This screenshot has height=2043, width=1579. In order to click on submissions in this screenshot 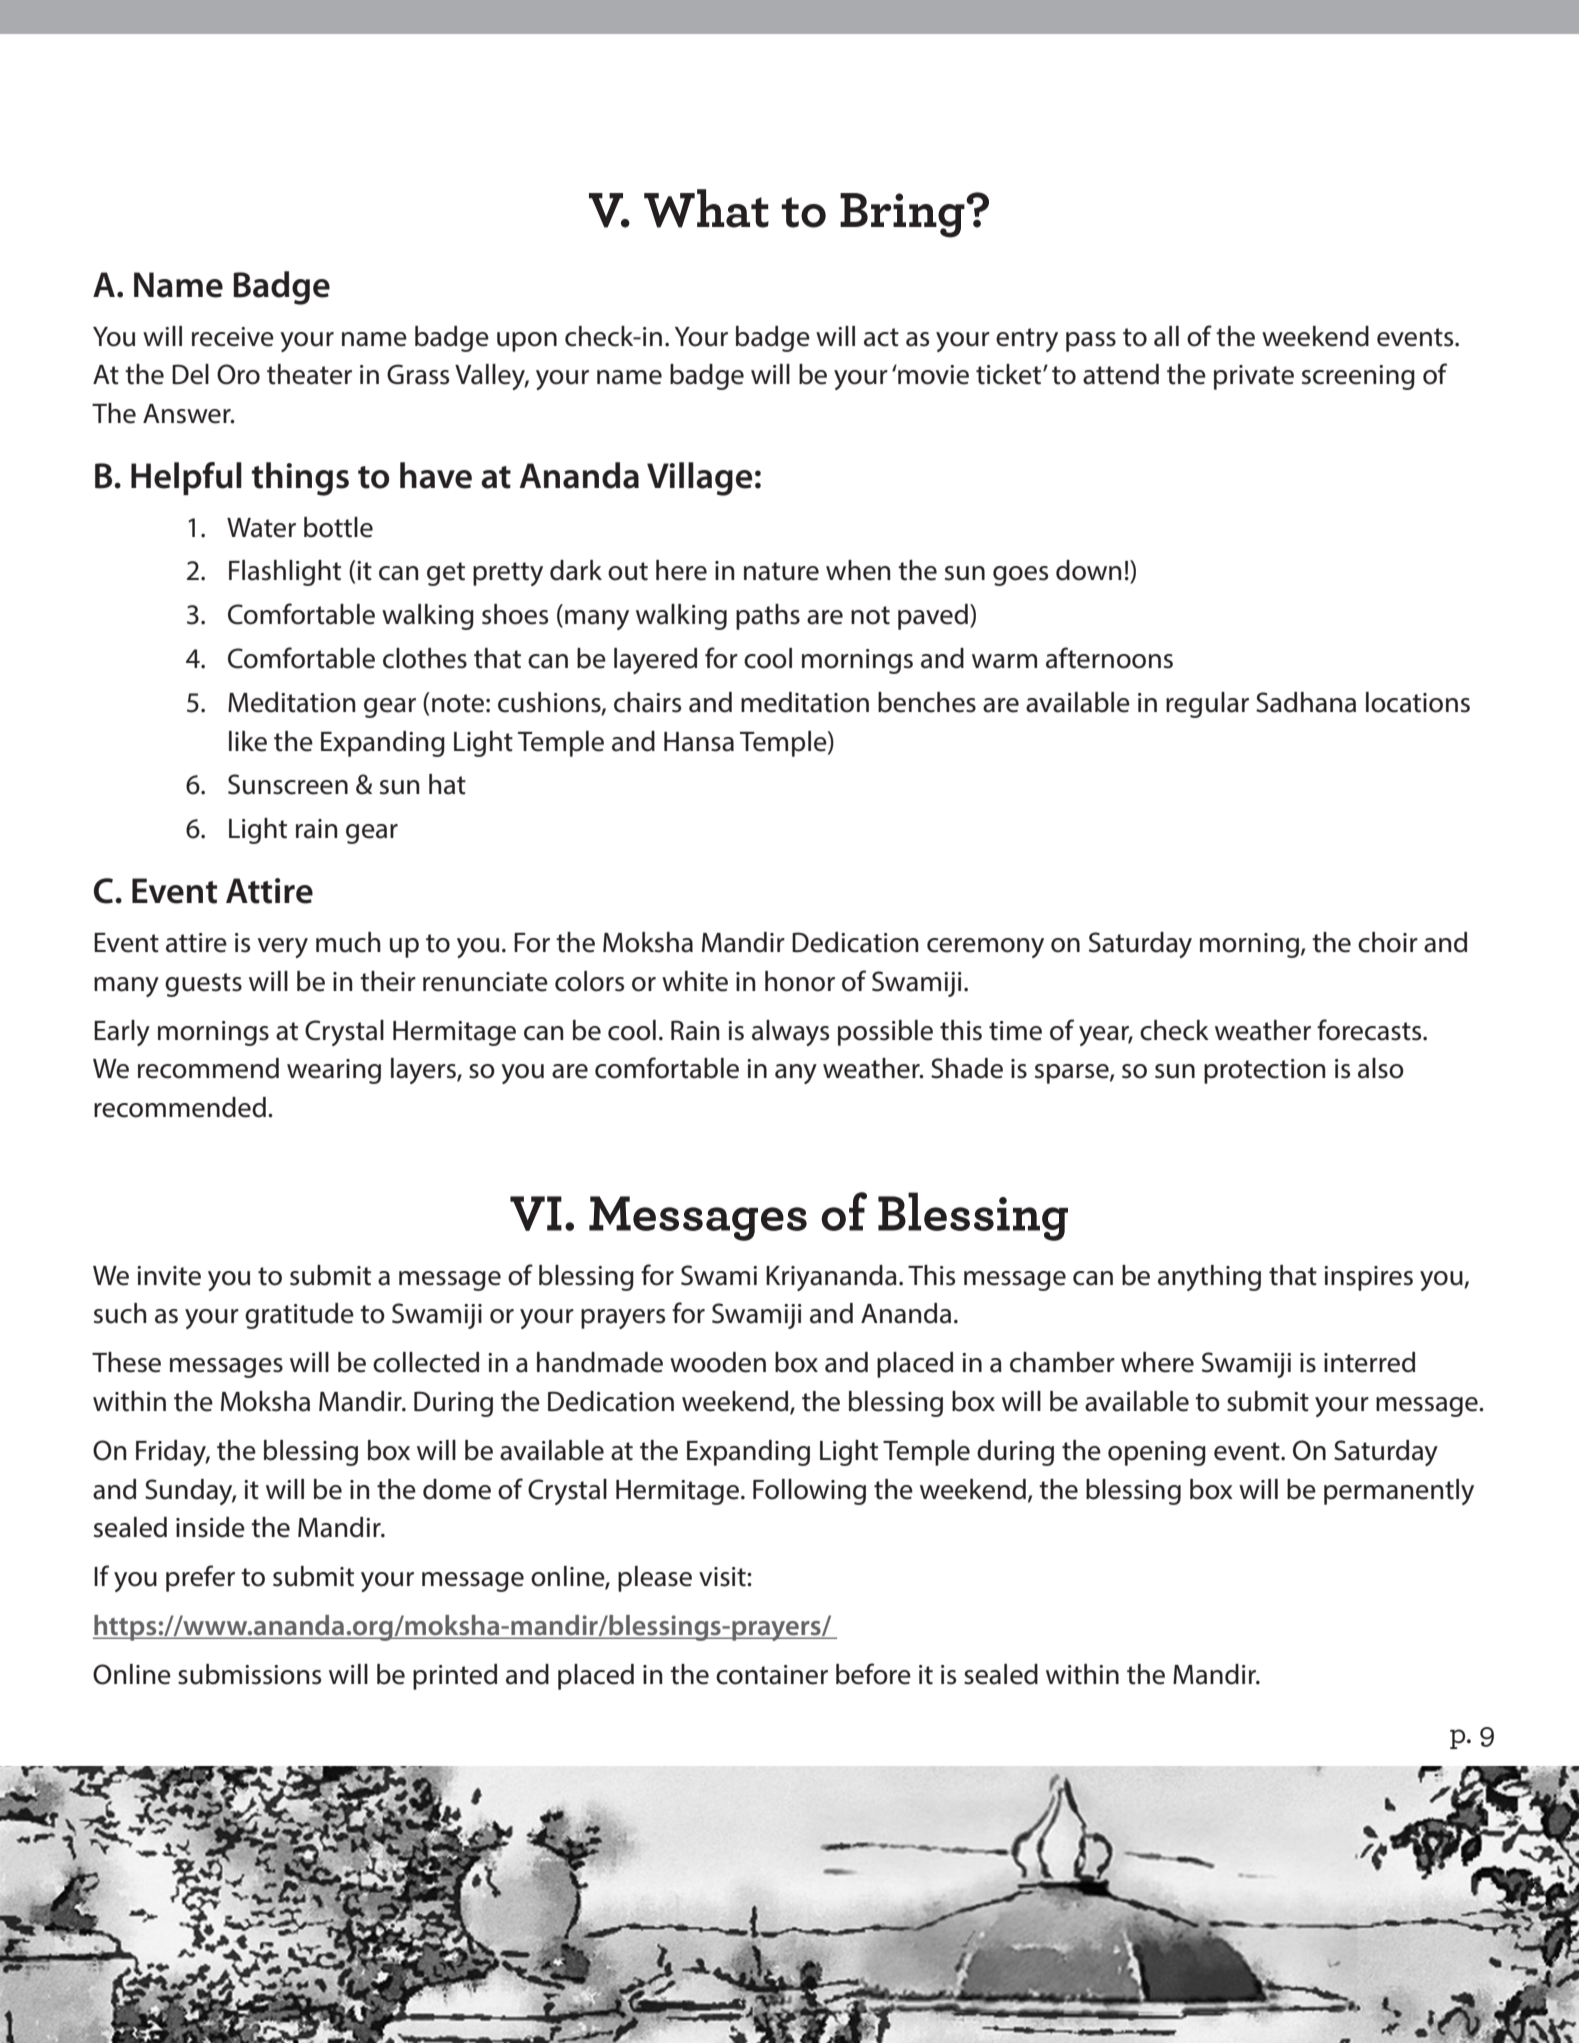, I will do `click(249, 1674)`.
